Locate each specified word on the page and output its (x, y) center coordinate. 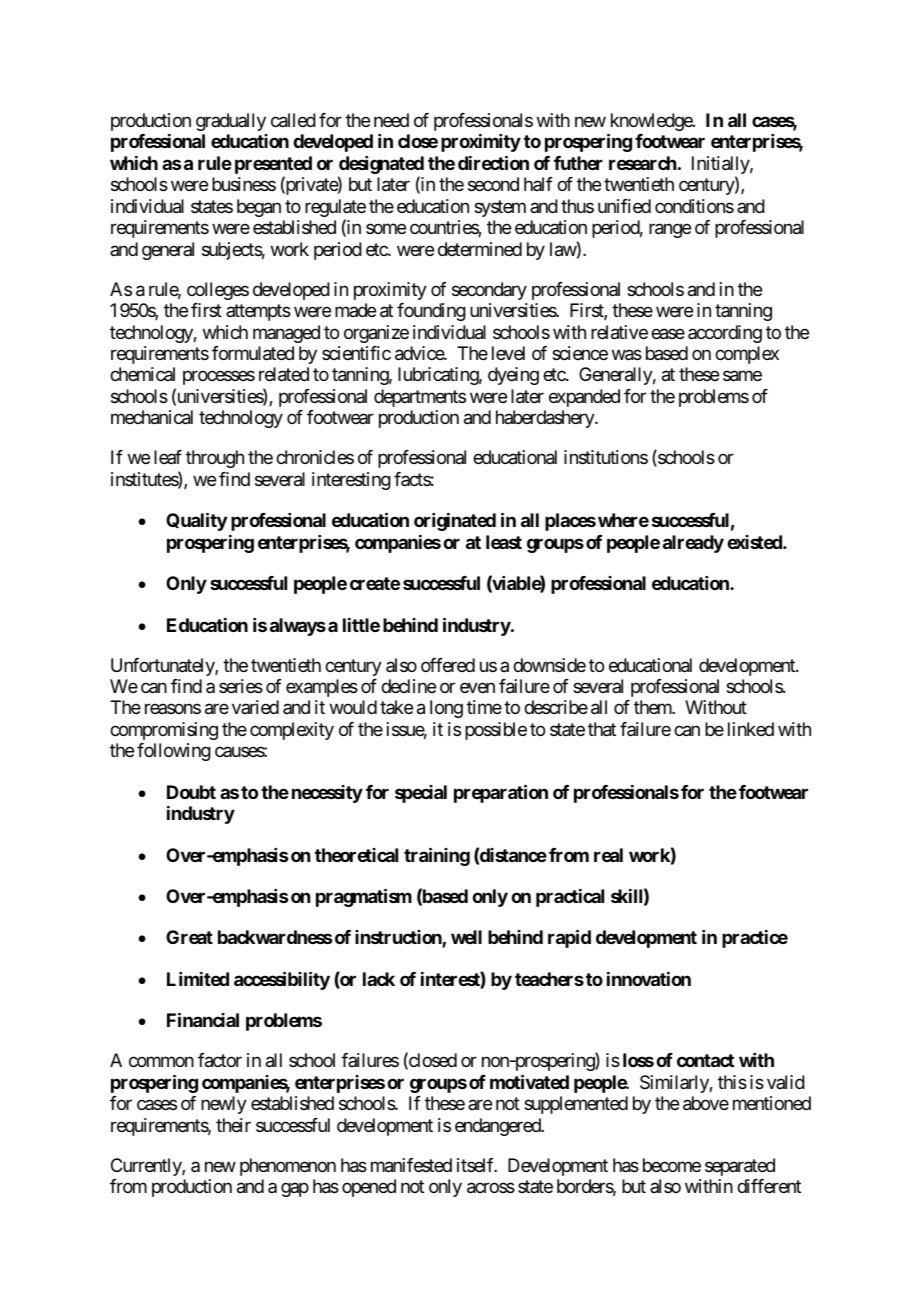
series (241, 686)
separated (740, 1167)
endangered (498, 1127)
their (233, 1125)
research (643, 163)
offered (448, 665)
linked (751, 729)
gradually (231, 122)
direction (493, 162)
